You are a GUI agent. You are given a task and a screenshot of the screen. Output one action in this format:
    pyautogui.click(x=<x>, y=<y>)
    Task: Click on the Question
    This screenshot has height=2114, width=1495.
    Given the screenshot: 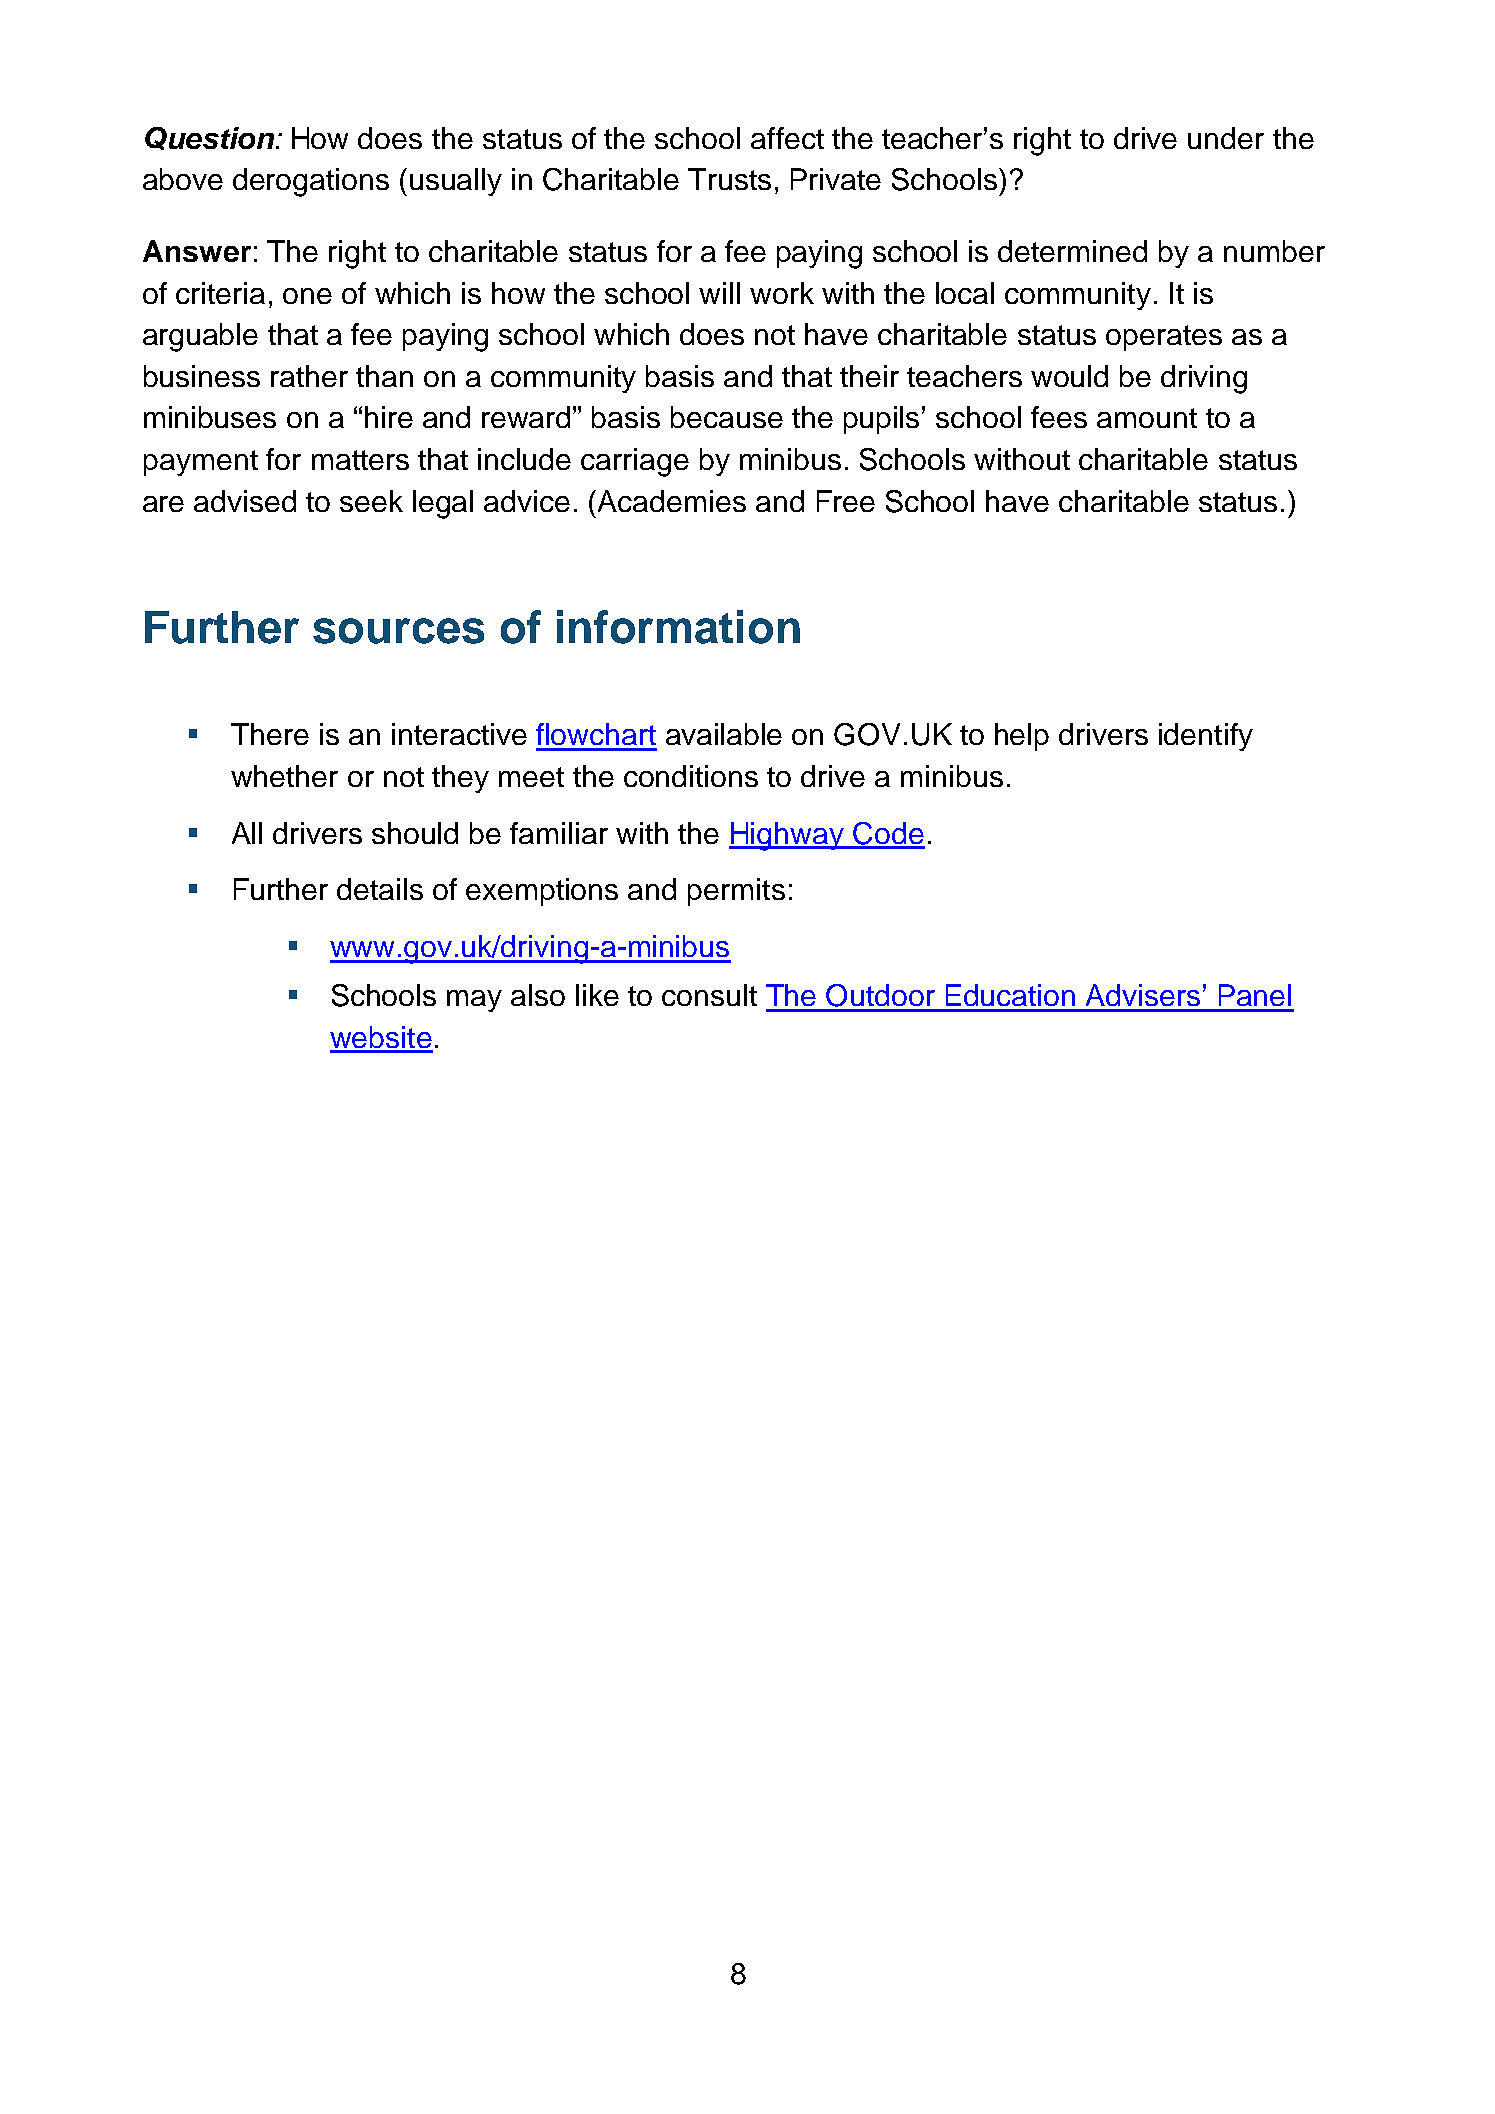 What is the action you would take?
    pyautogui.click(x=209, y=138)
